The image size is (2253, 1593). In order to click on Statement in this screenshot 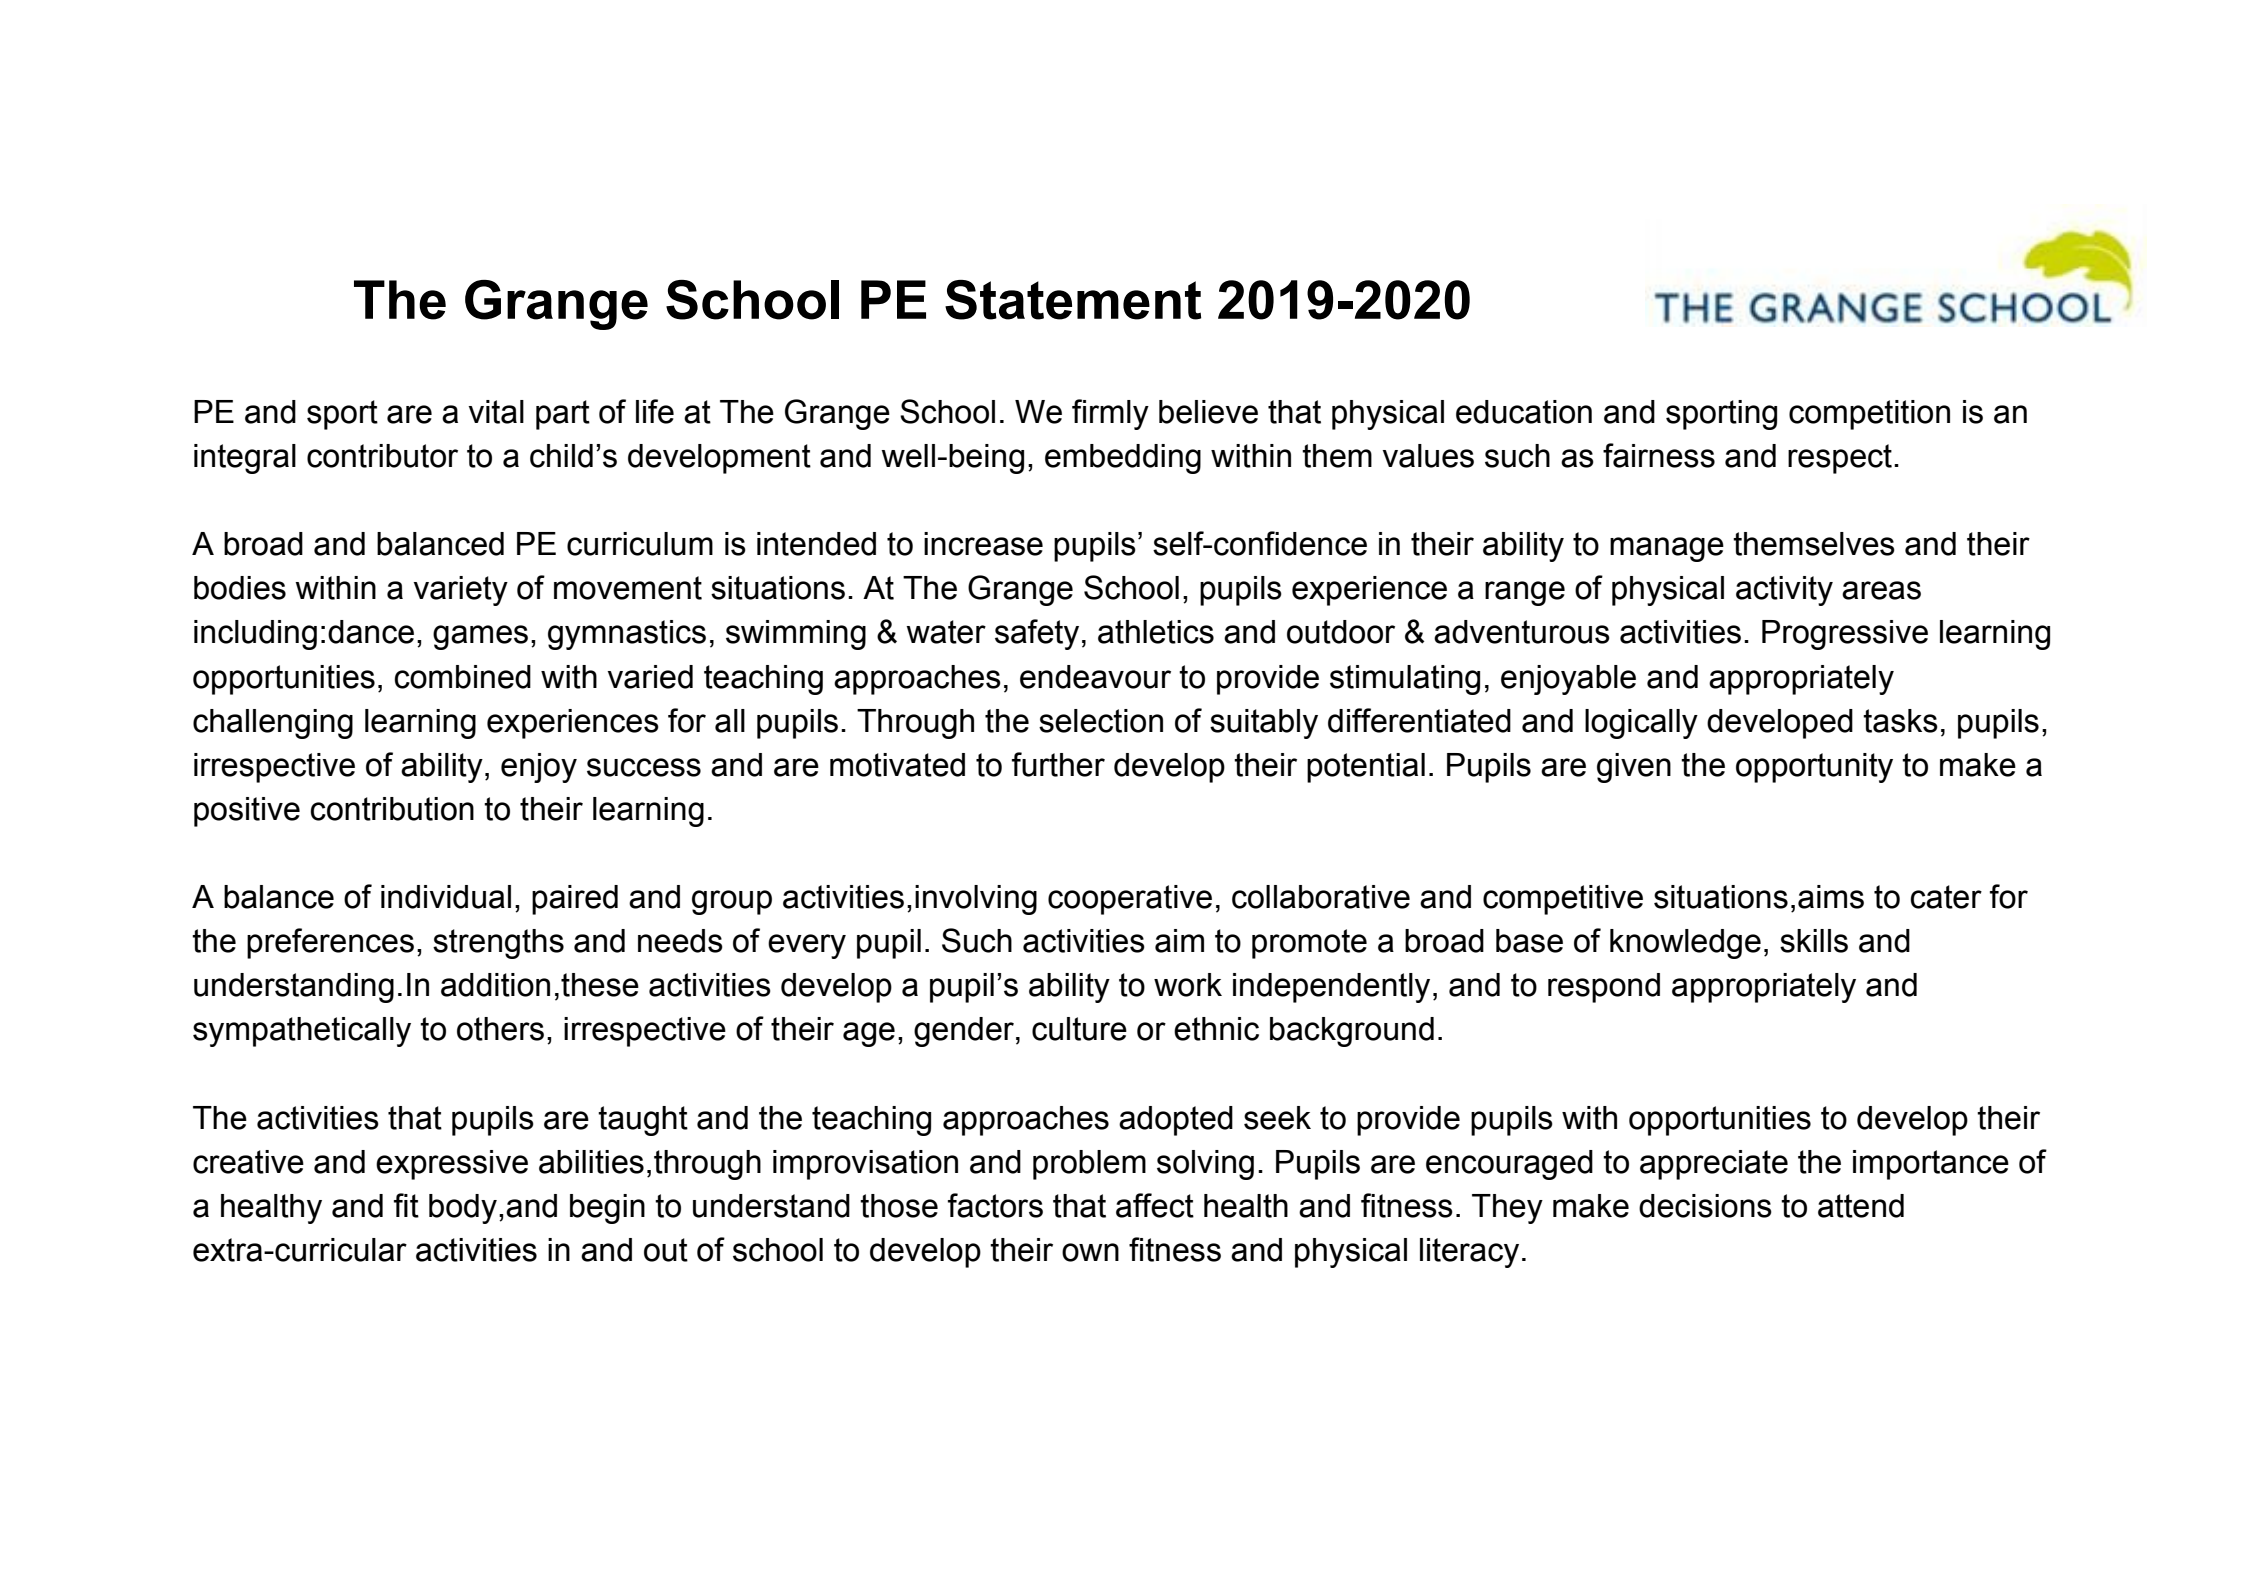, I will do `click(1073, 300)`.
